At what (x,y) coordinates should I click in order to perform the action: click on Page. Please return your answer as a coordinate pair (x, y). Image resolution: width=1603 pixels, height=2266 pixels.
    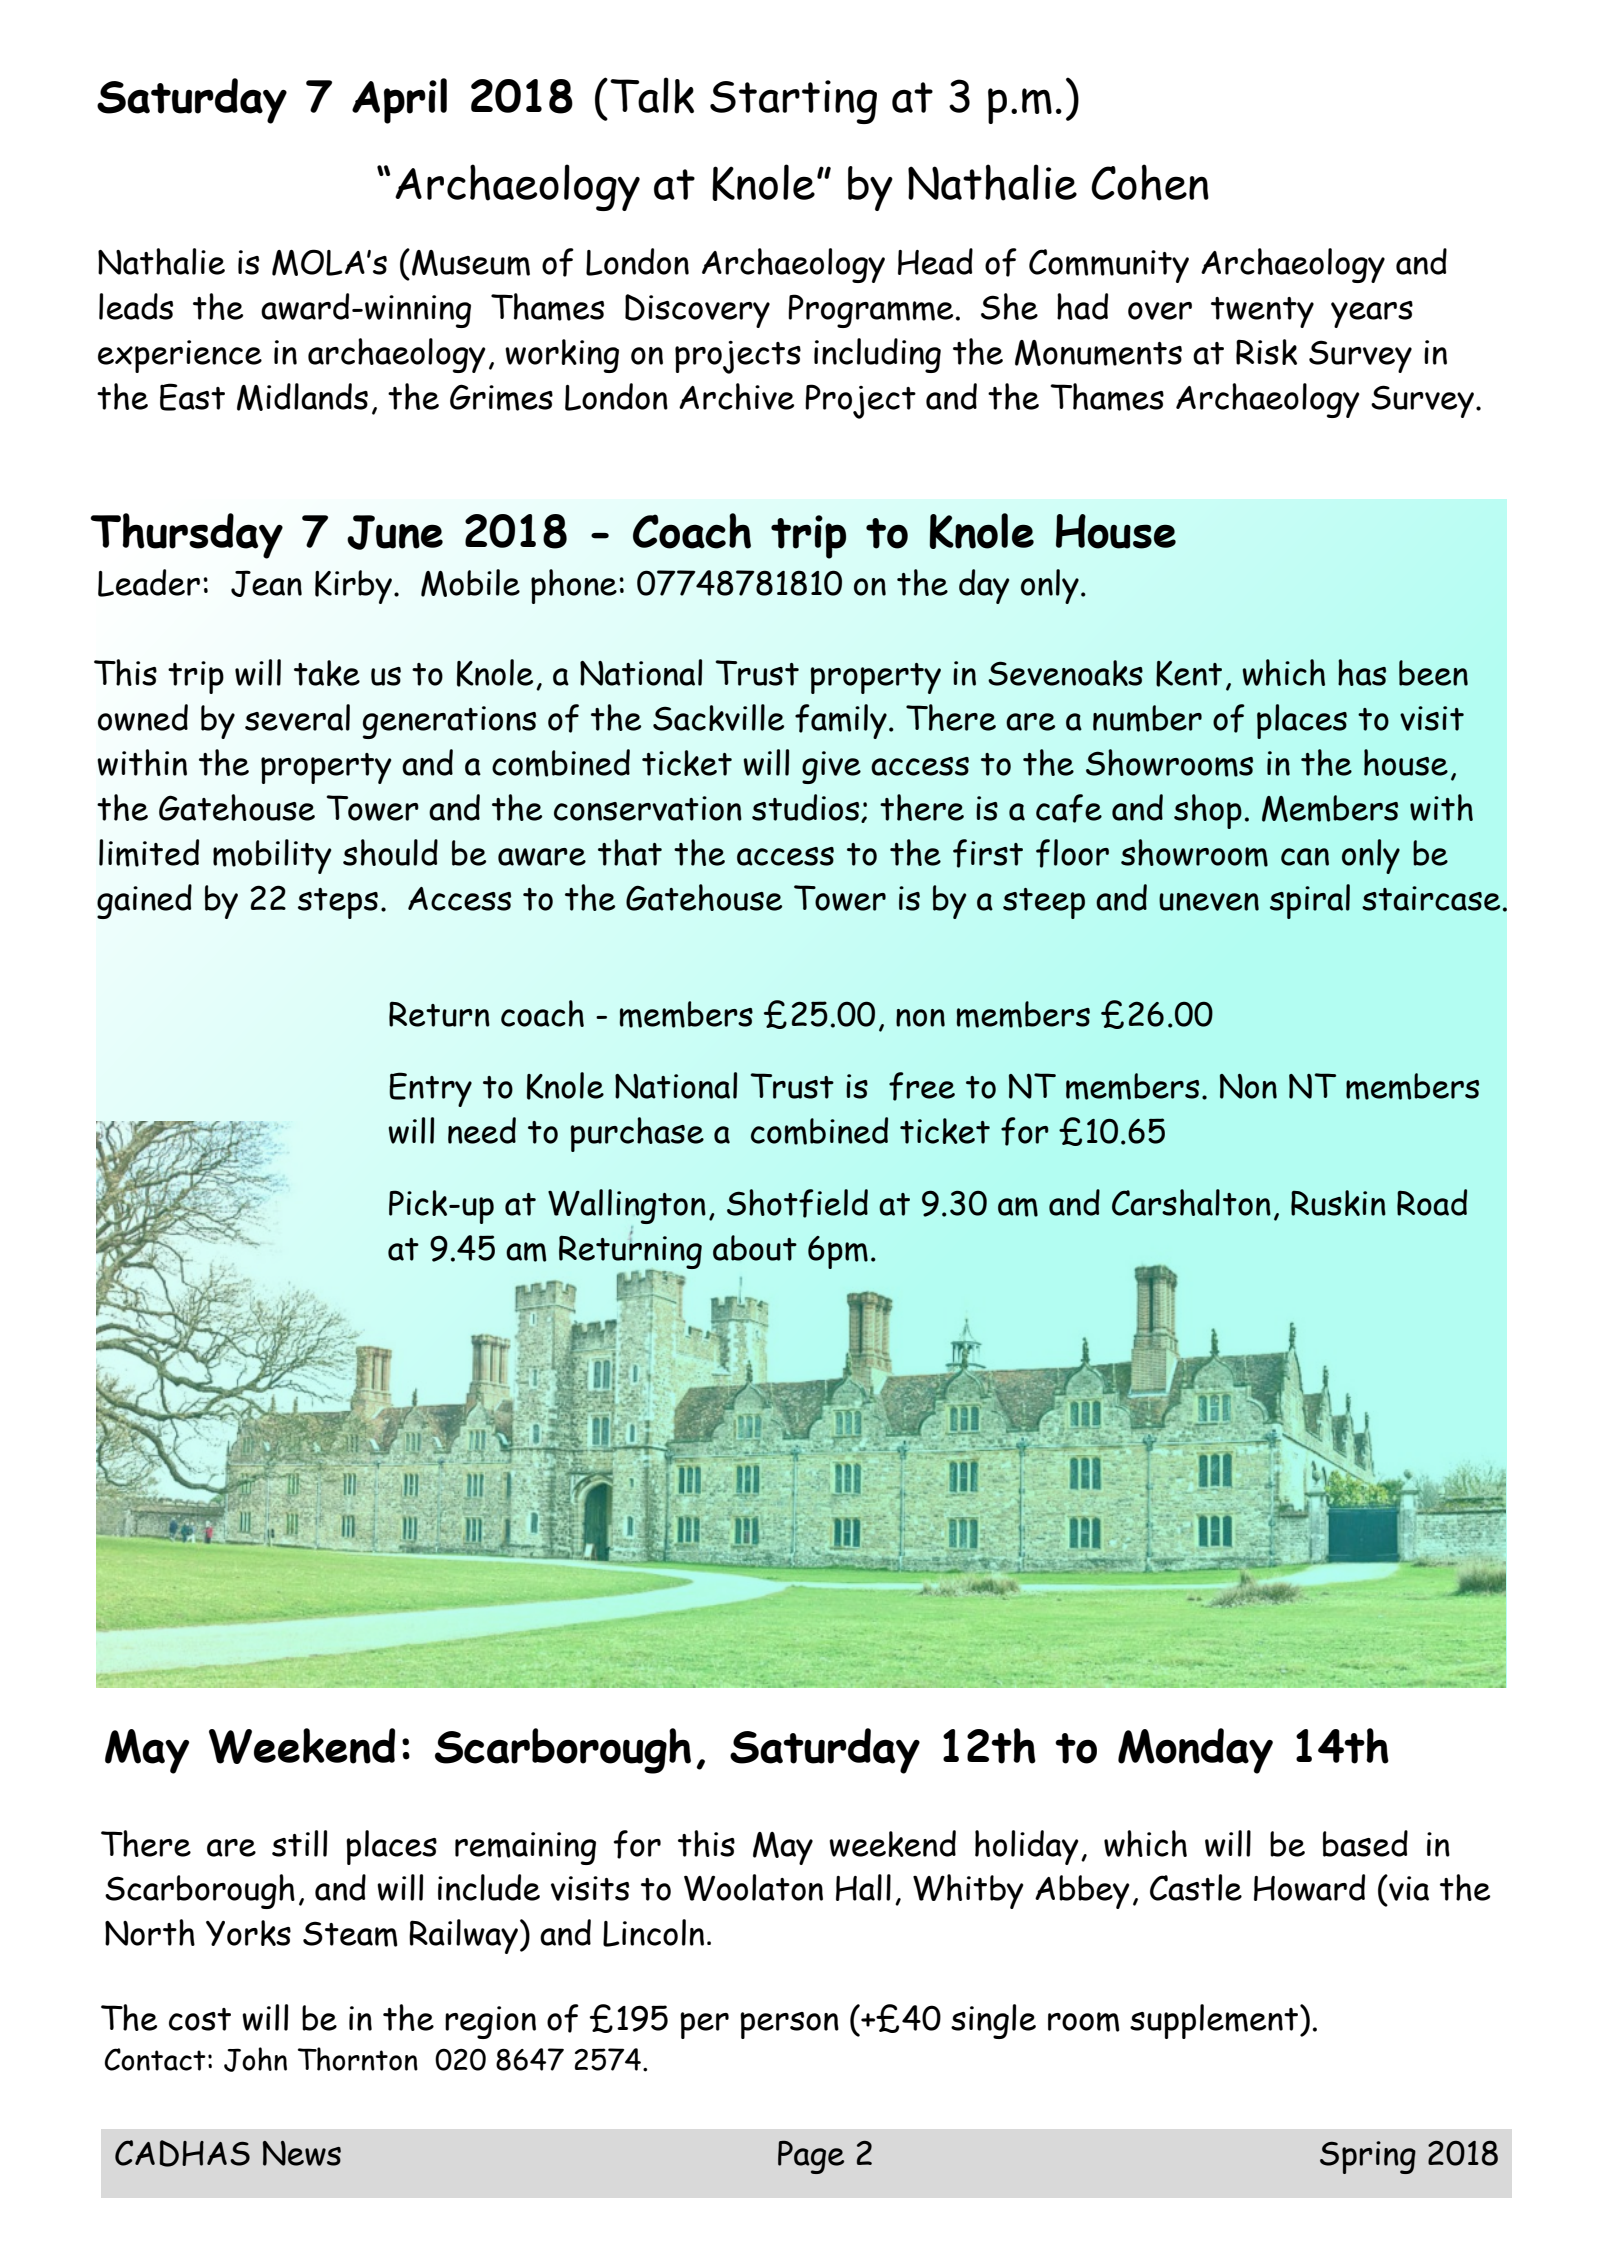
    Looking at the image, I should click on (811, 2157).
